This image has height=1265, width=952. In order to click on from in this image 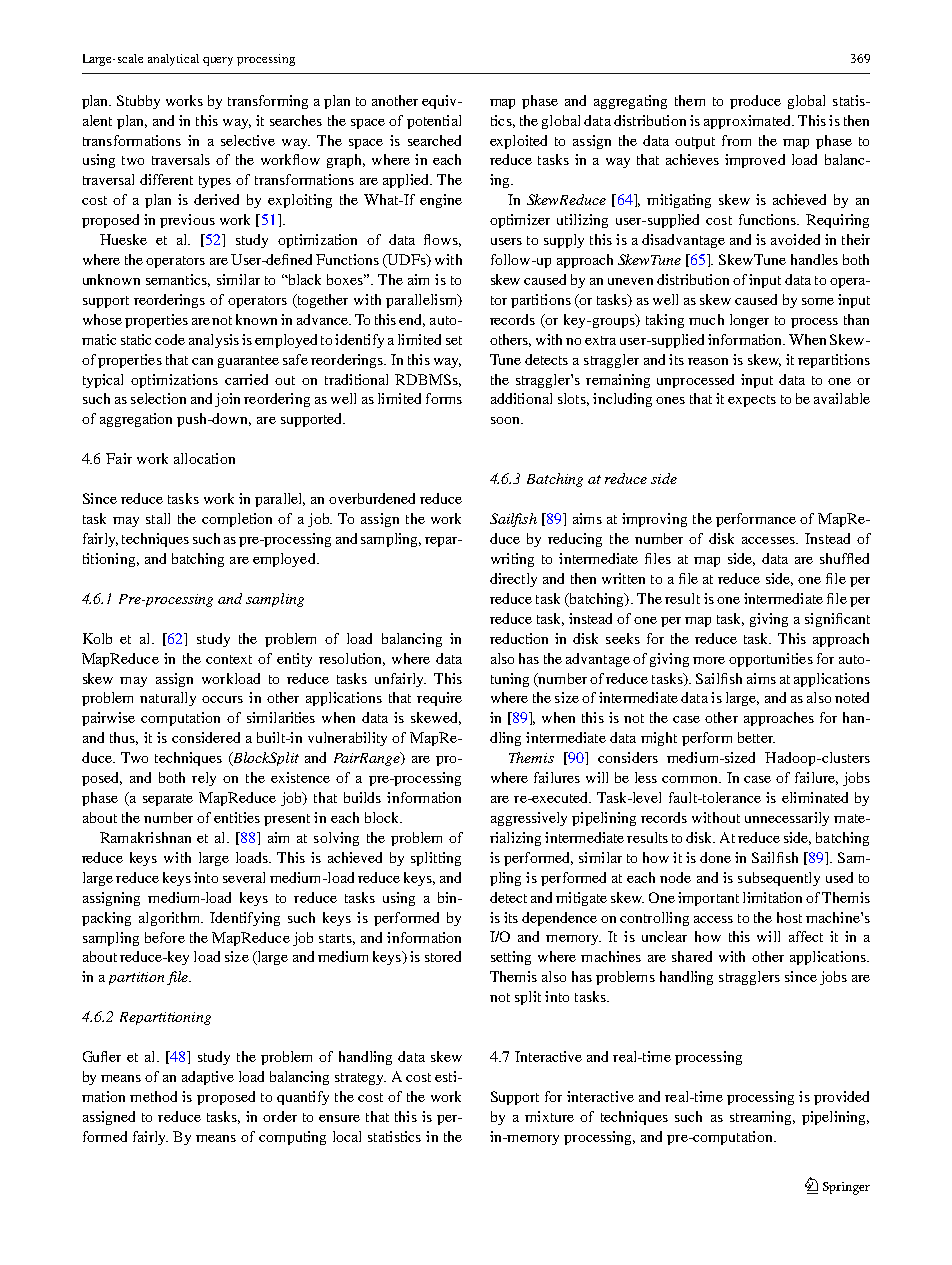, I will do `click(736, 140)`.
